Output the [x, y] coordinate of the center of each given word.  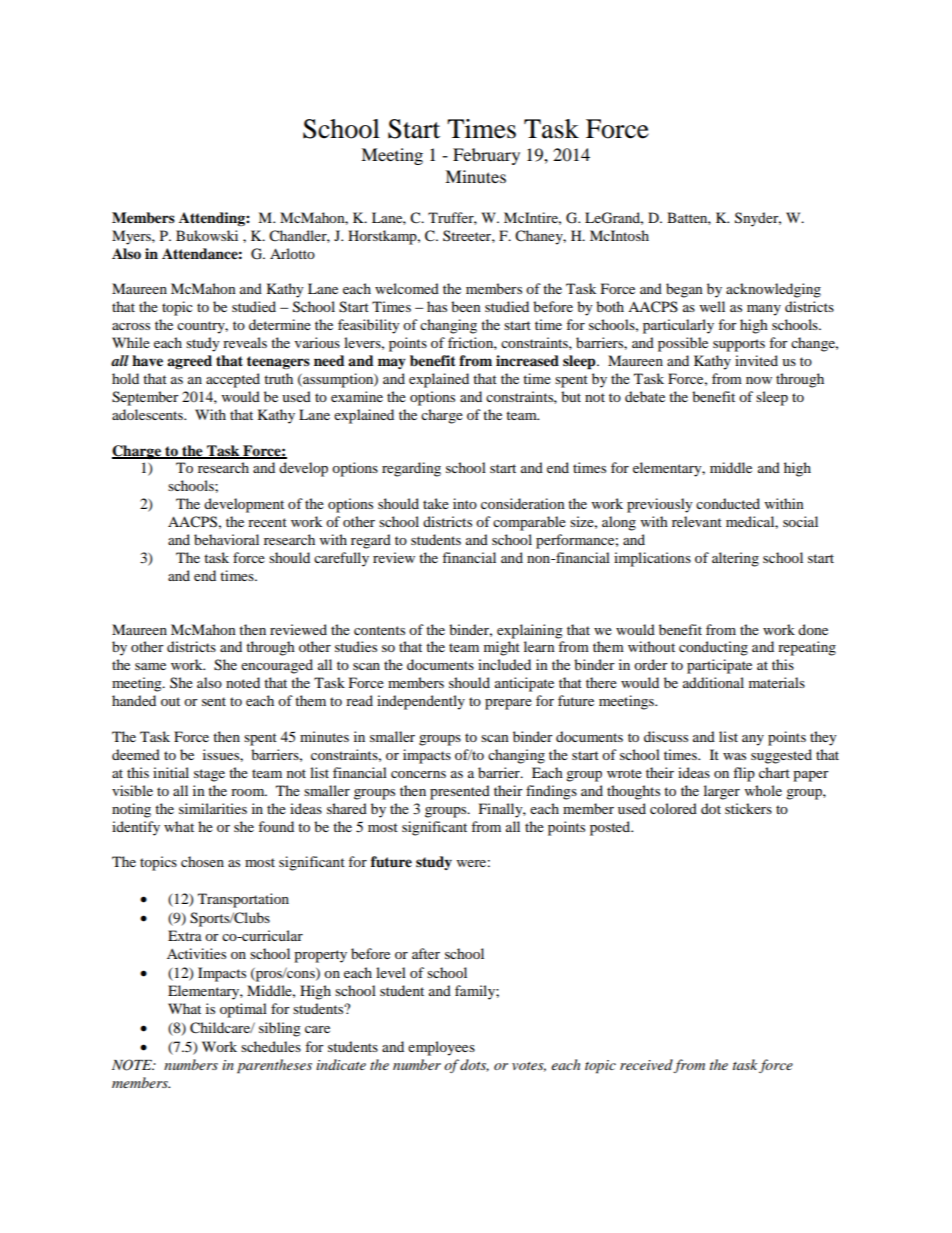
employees [441, 1048]
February [486, 156]
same [150, 666]
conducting [713, 648]
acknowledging [773, 290]
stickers [748, 808]
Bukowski [207, 235]
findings [551, 792]
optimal [243, 1010]
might [502, 648]
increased [527, 361]
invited [756, 360]
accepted [233, 380]
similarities [213, 808]
